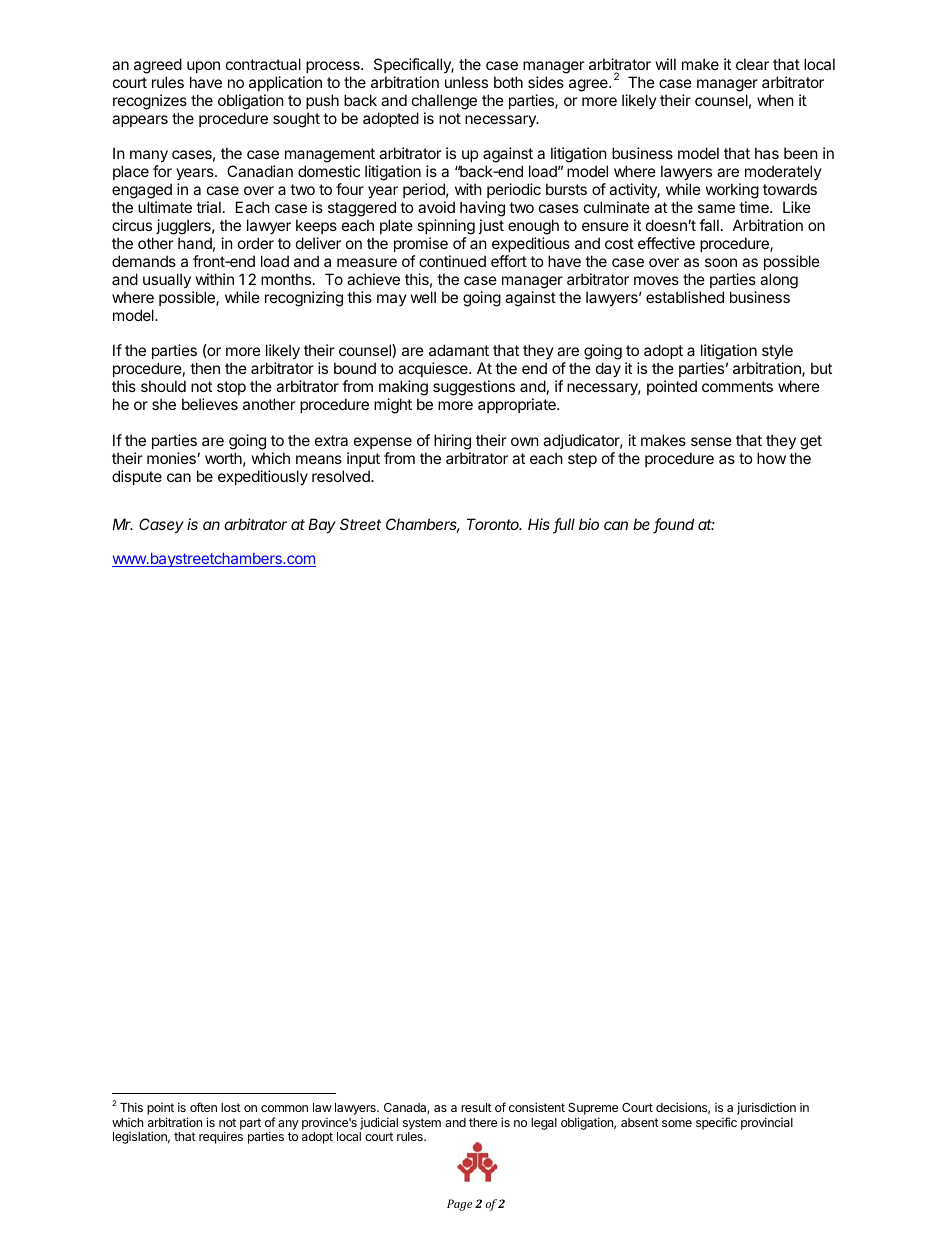 The width and height of the screenshot is (952, 1233). I want to click on requires, so click(221, 1137).
